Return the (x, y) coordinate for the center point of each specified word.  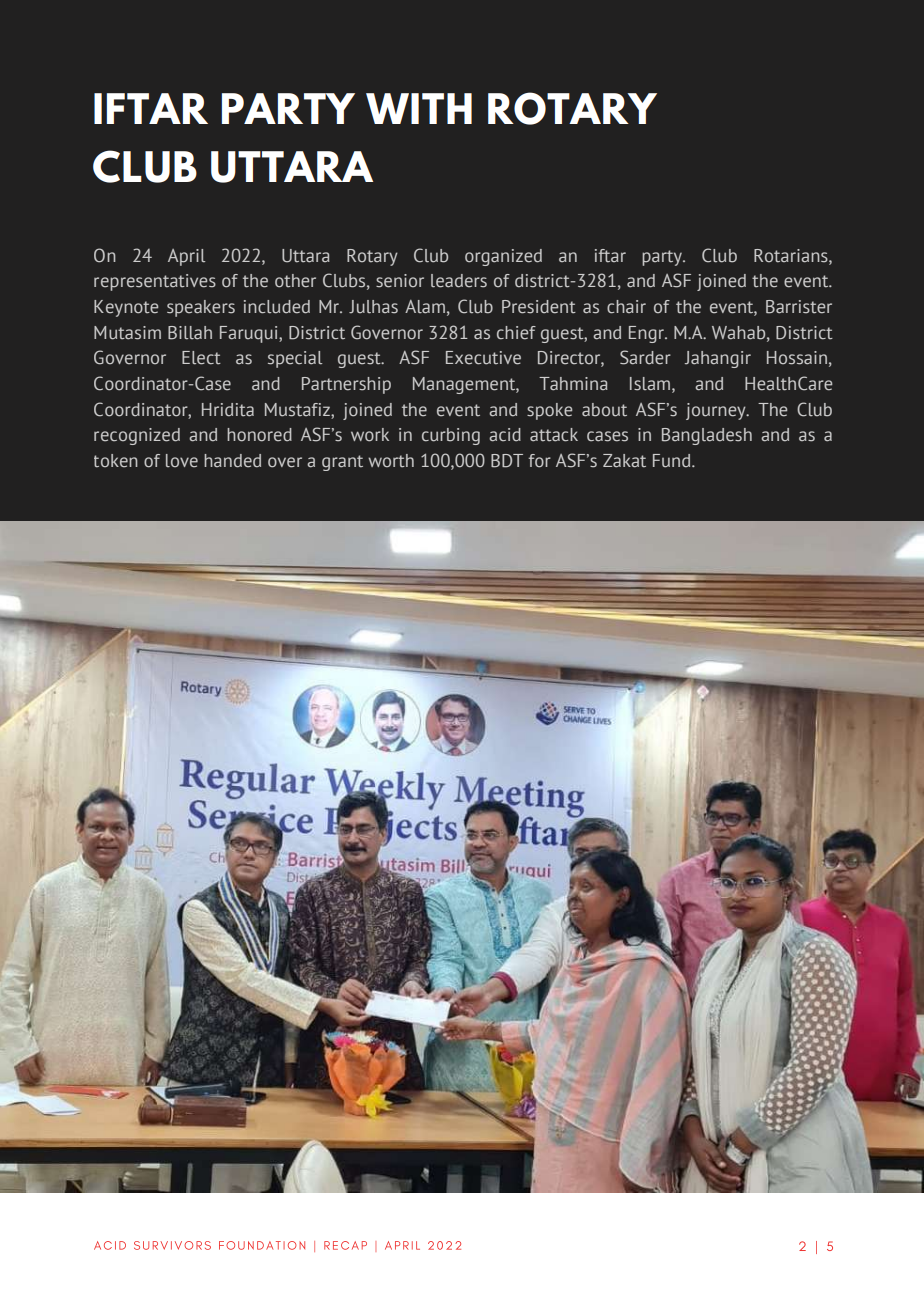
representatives (155, 282)
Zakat (624, 461)
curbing (451, 436)
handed (232, 461)
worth (391, 461)
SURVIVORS (172, 1245)
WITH (419, 108)
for (540, 461)
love (182, 461)
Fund (673, 461)
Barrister (799, 307)
